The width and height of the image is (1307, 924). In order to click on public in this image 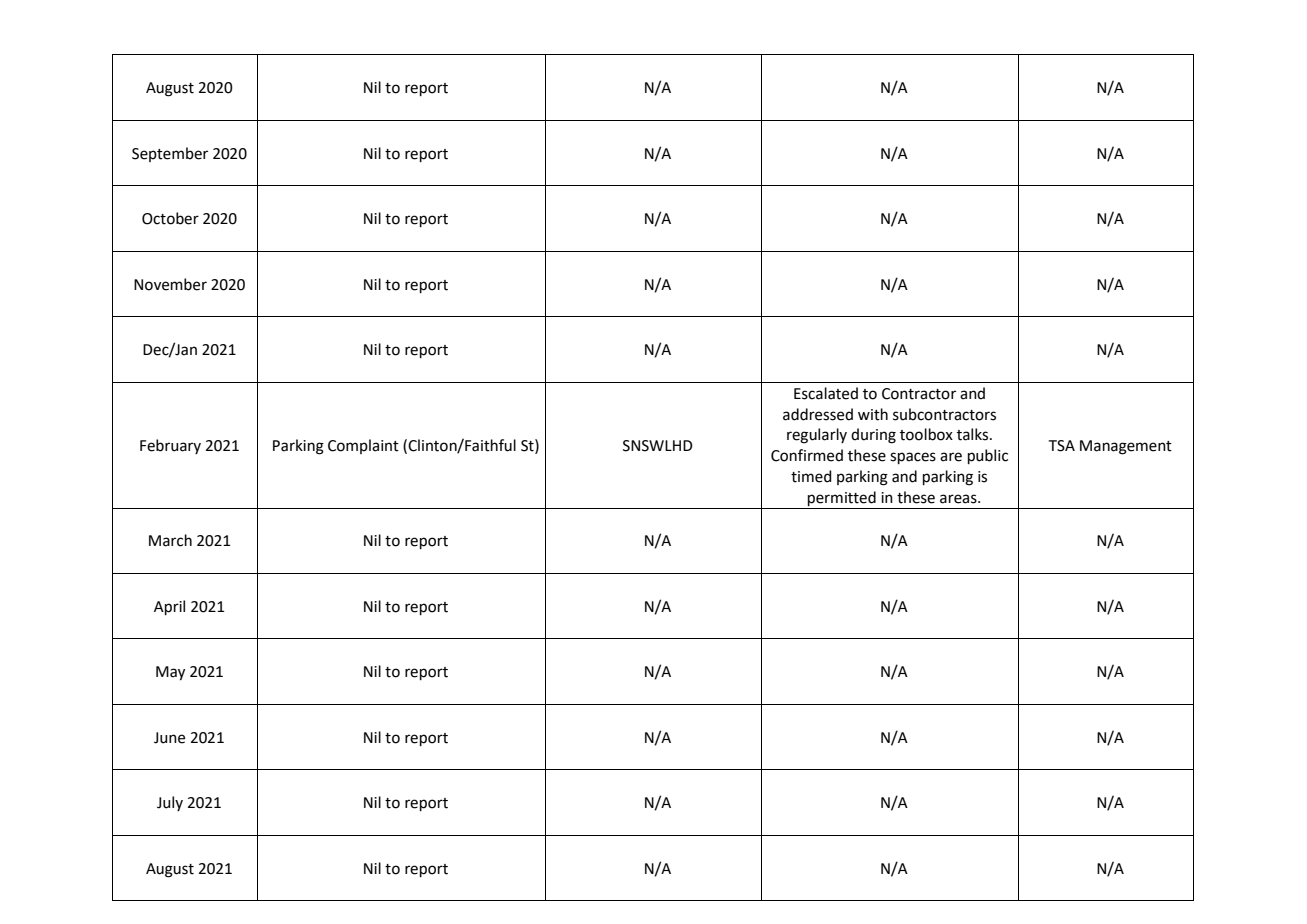, I will do `click(988, 456)`.
